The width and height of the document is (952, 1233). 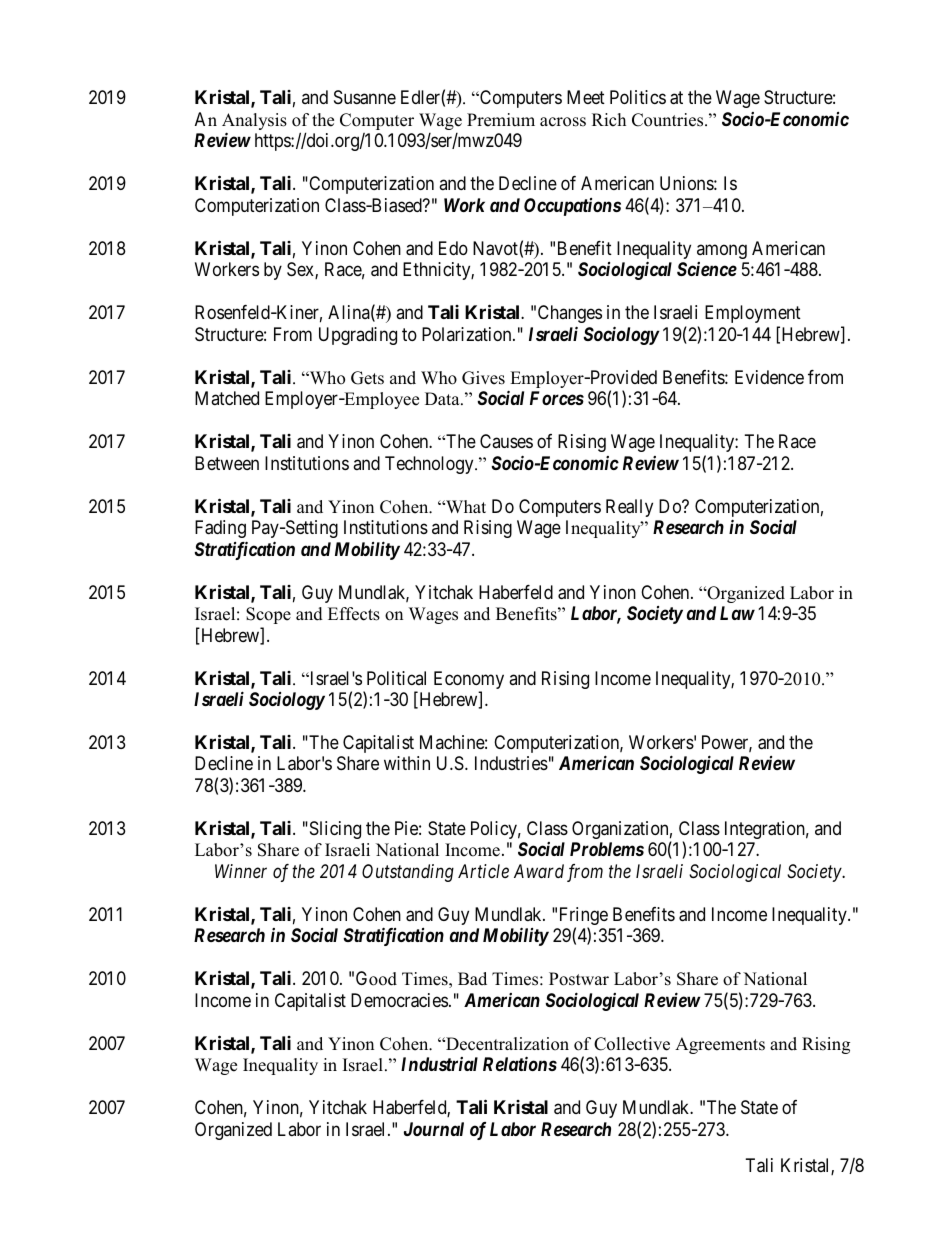 I want to click on Scope, so click(x=268, y=615).
